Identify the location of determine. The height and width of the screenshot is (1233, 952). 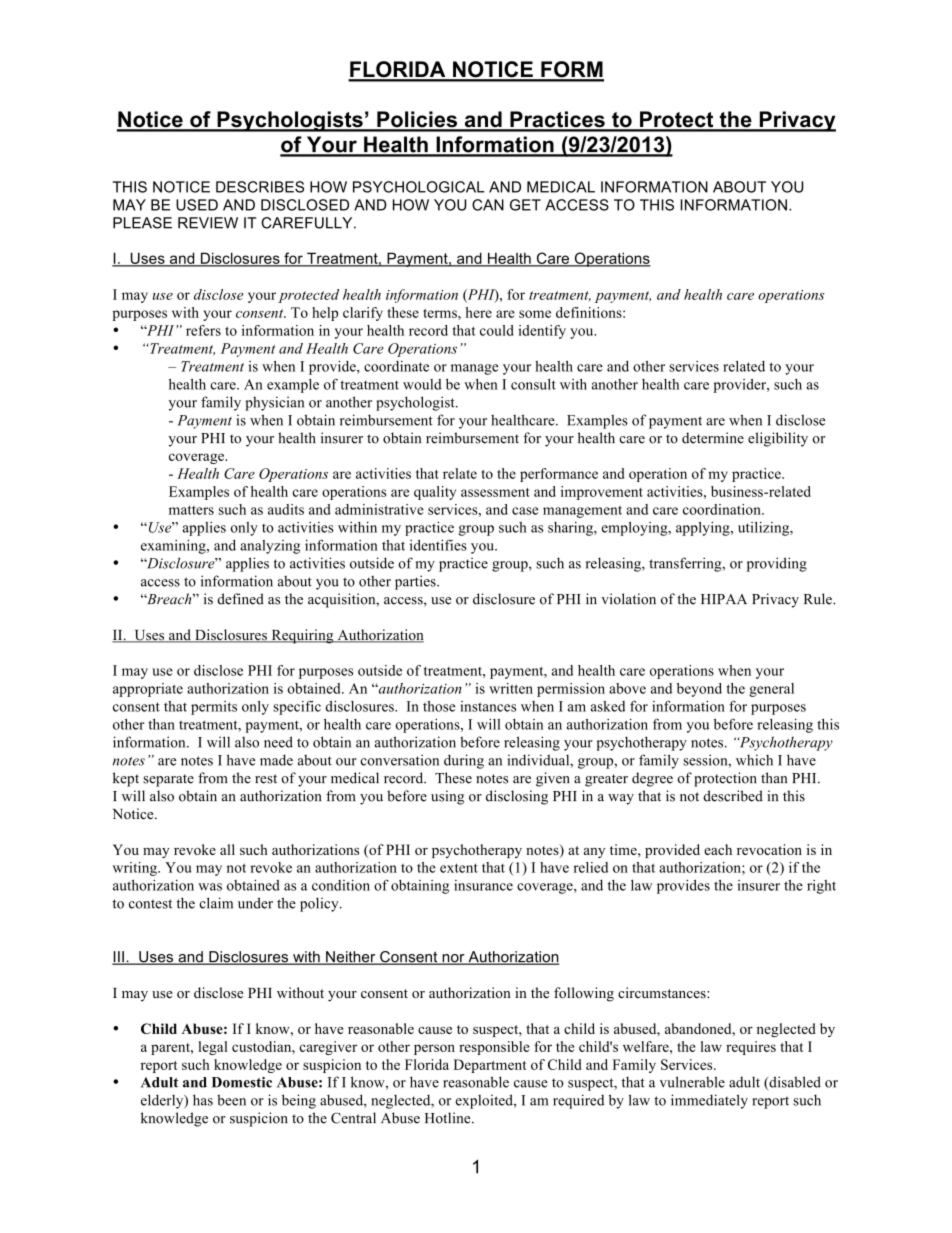
(713, 438).
